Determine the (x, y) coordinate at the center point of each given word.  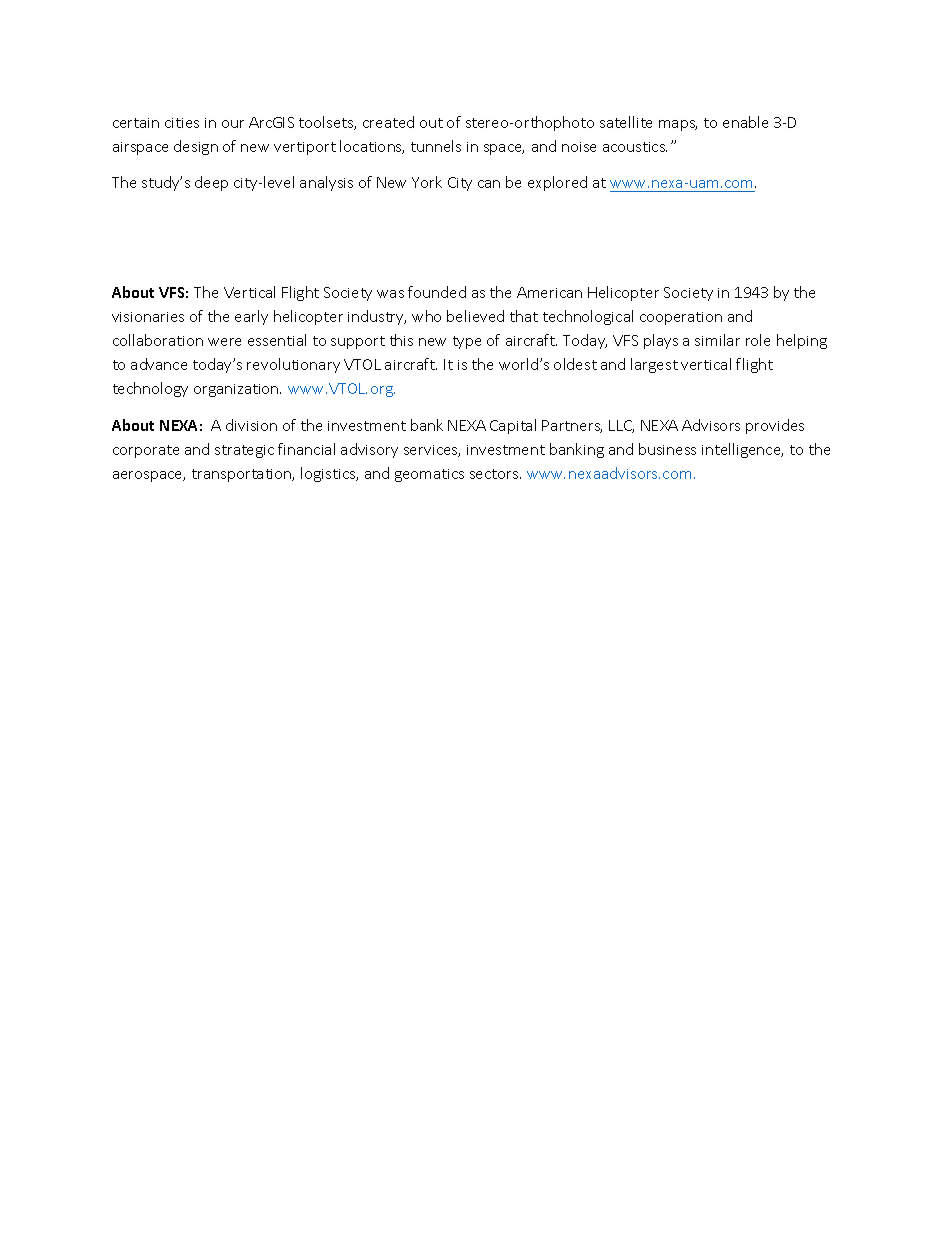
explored (557, 183)
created (388, 122)
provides (775, 426)
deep (211, 183)
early (251, 317)
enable (745, 122)
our (233, 124)
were (224, 342)
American (549, 292)
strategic (244, 451)
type (467, 342)
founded (437, 292)
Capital (513, 426)
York (427, 182)
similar (717, 340)
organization (237, 390)
